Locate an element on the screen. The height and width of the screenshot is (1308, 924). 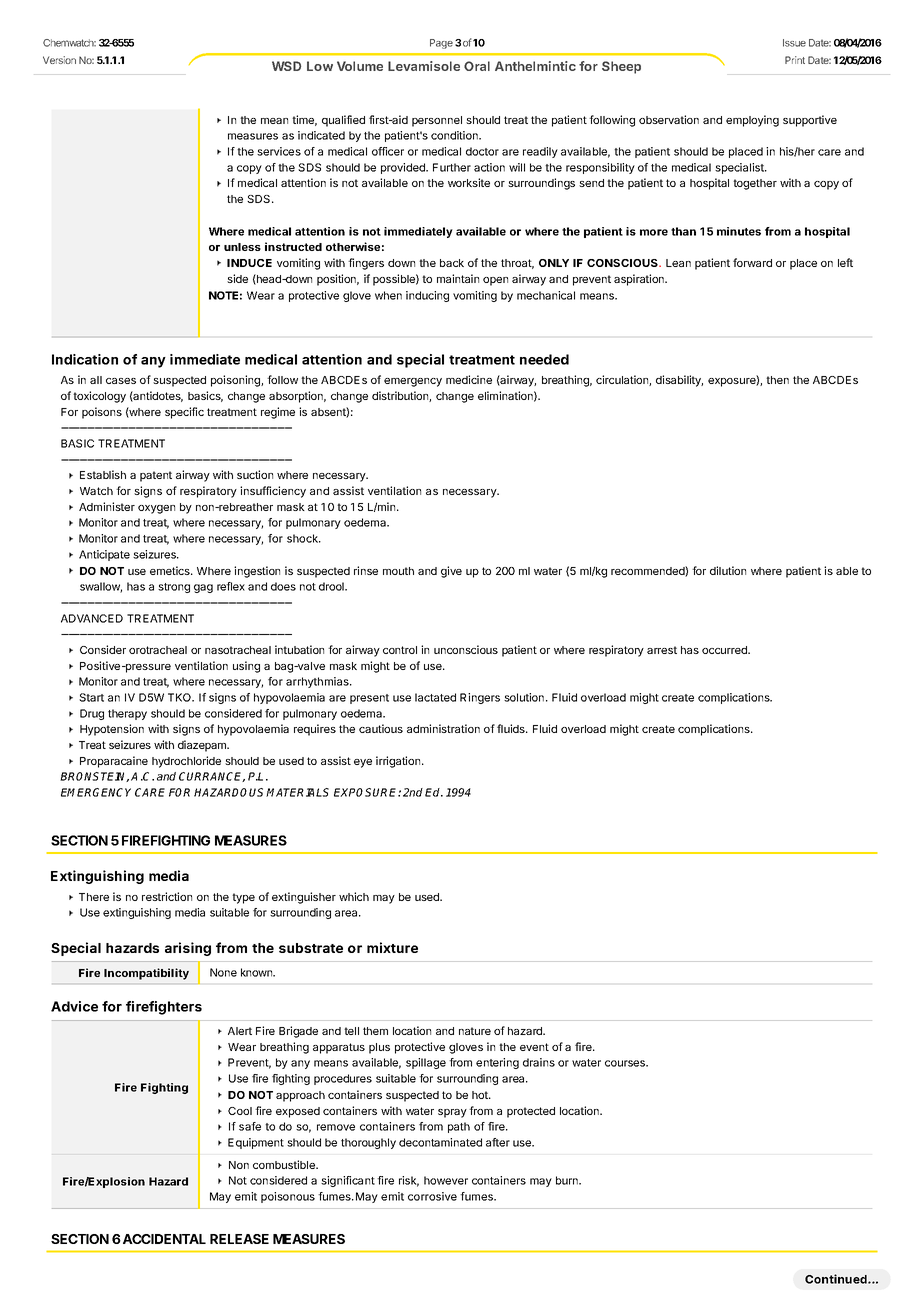
medicine is located at coordinates (469, 379).
